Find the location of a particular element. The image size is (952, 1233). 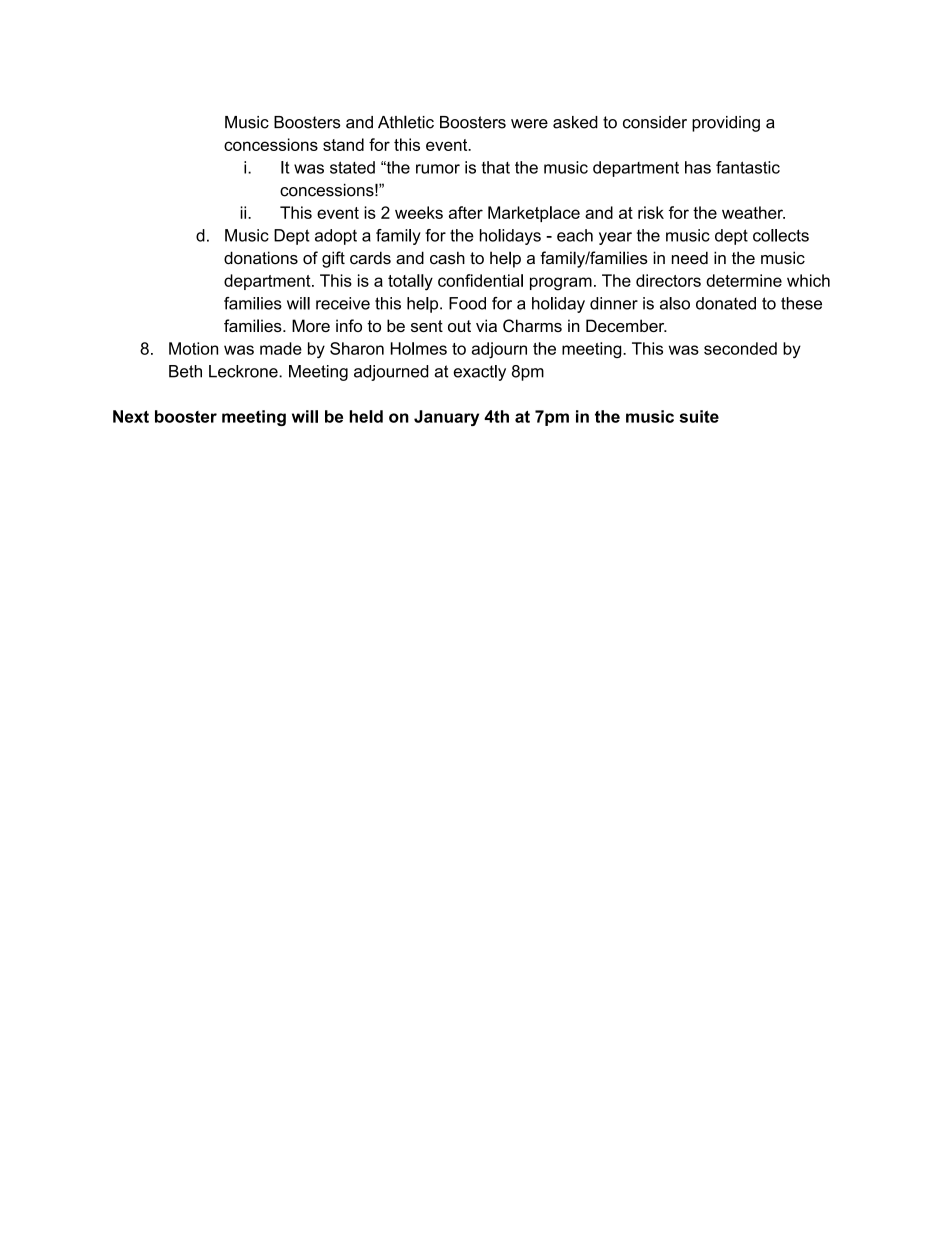

Next is located at coordinates (131, 416).
